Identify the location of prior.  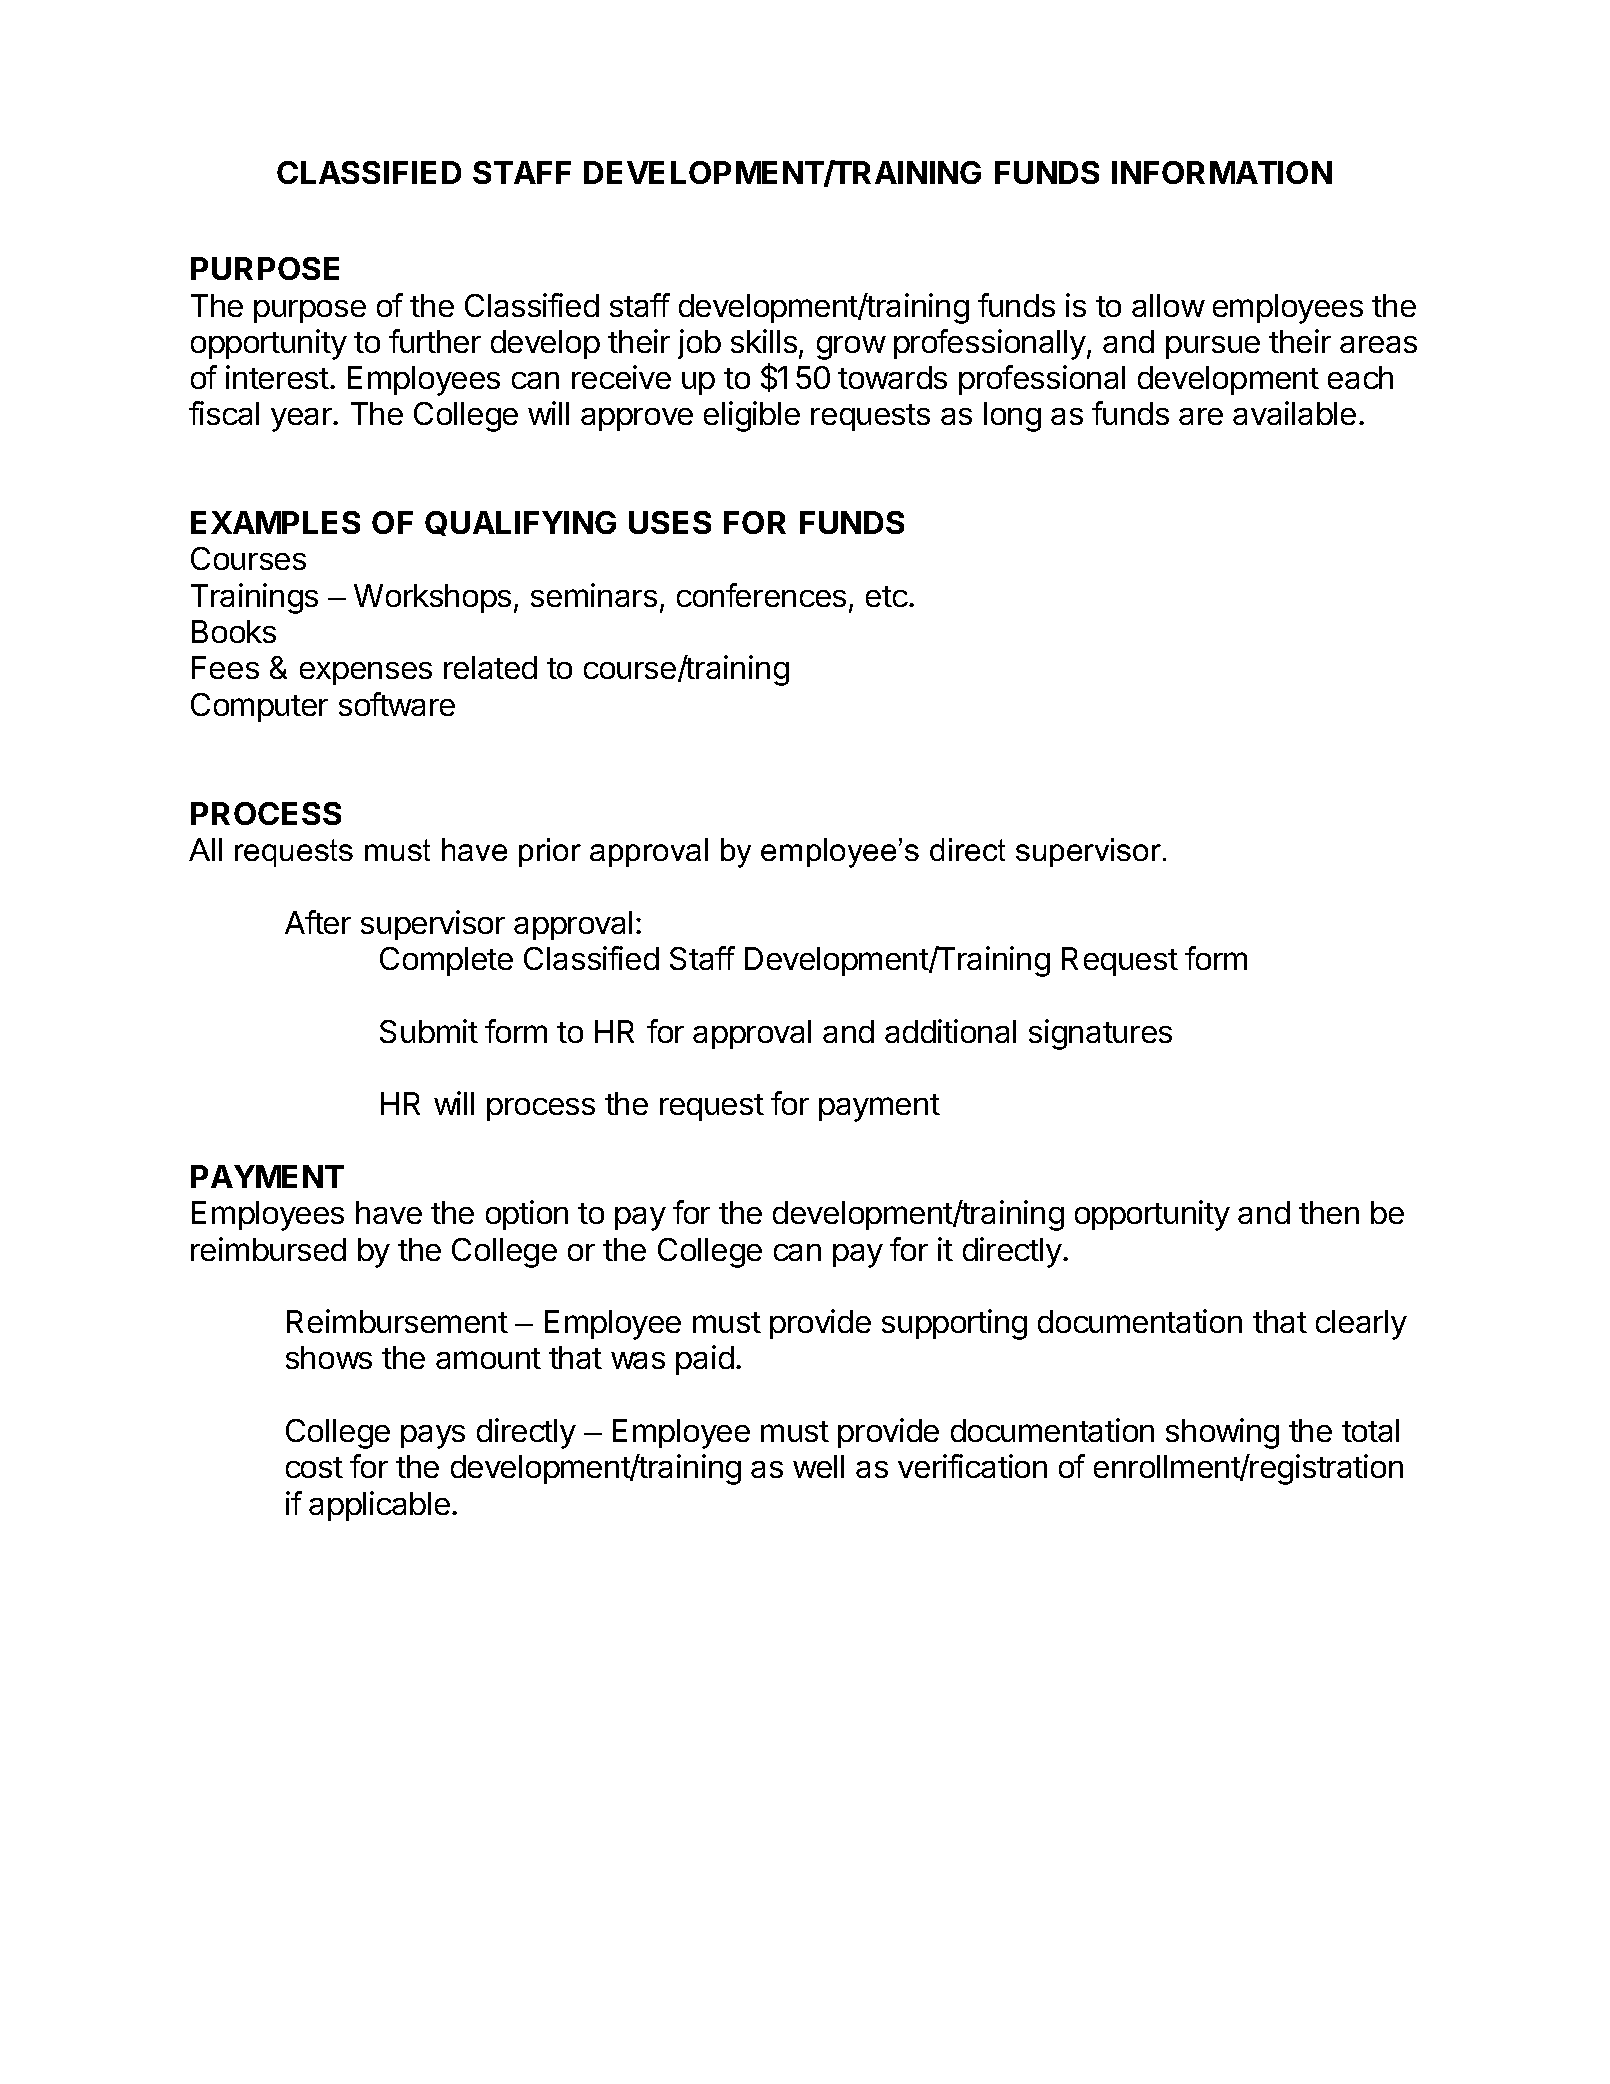
(550, 852).
